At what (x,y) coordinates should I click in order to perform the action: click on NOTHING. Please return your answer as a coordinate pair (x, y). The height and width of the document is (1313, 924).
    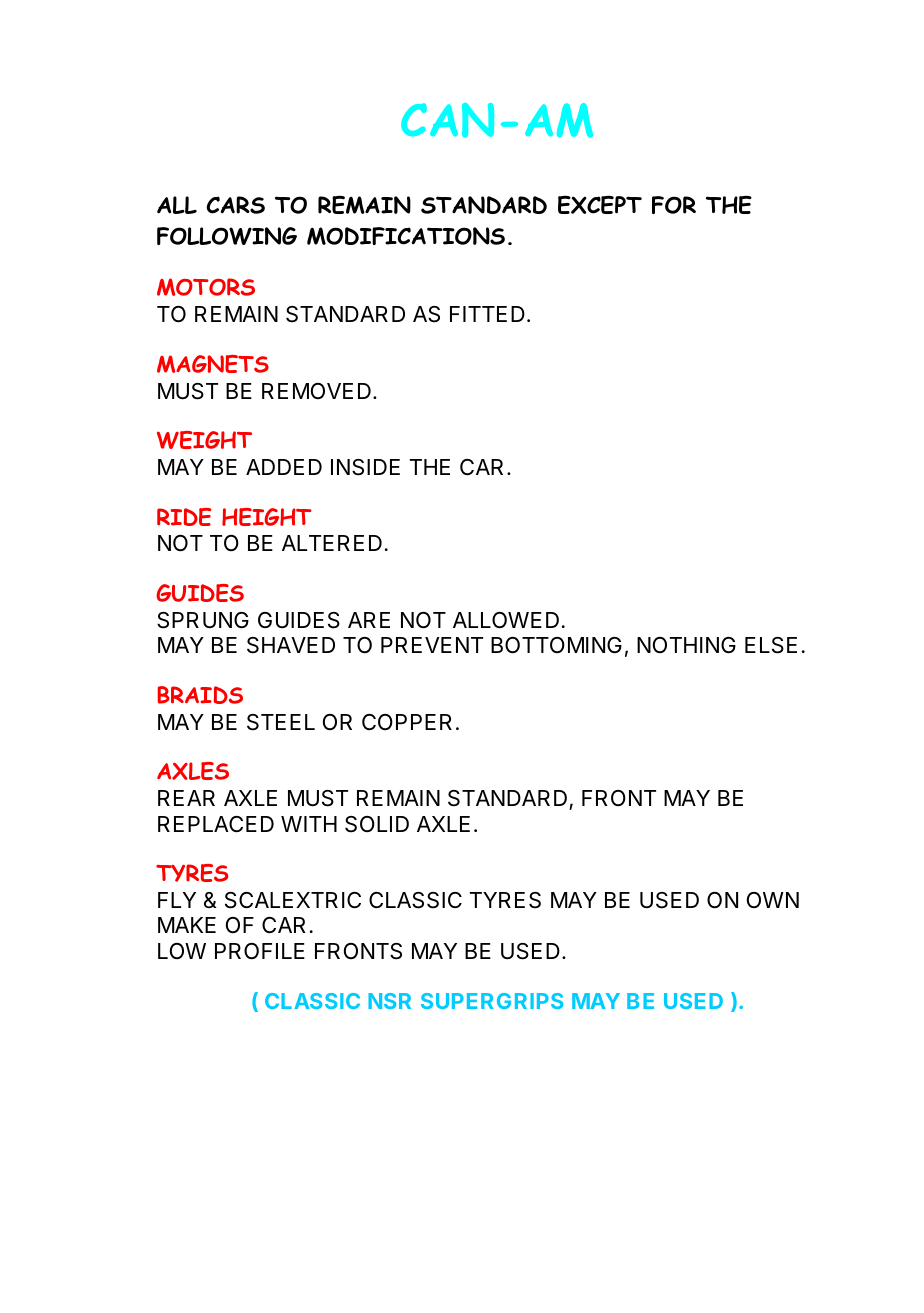
    Looking at the image, I should click on (686, 645).
